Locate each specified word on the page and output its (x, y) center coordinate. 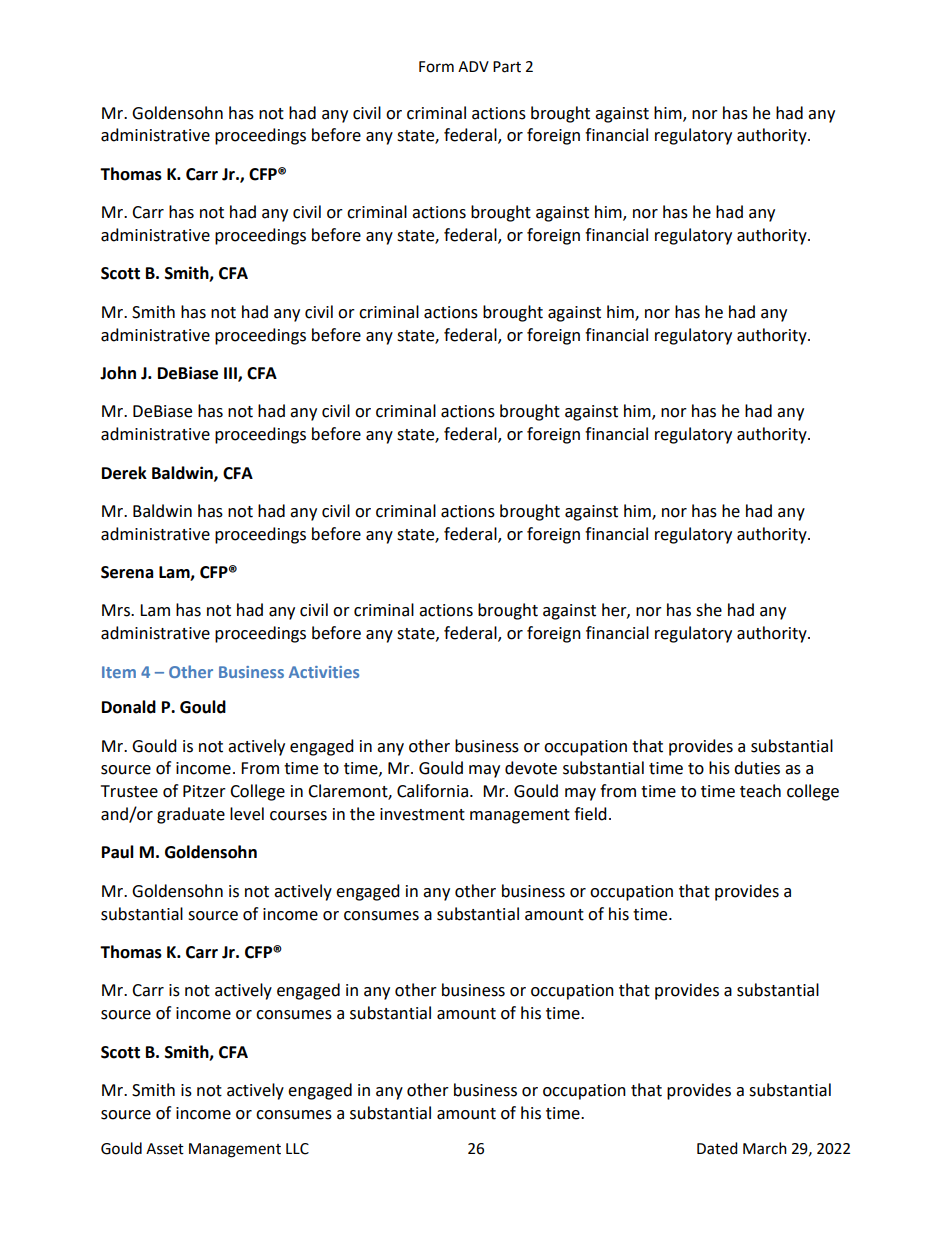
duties (757, 768)
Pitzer (204, 791)
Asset (165, 1149)
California (432, 791)
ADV (473, 66)
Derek (124, 473)
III (231, 374)
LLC (297, 1149)
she (709, 610)
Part (507, 67)
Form (436, 67)
